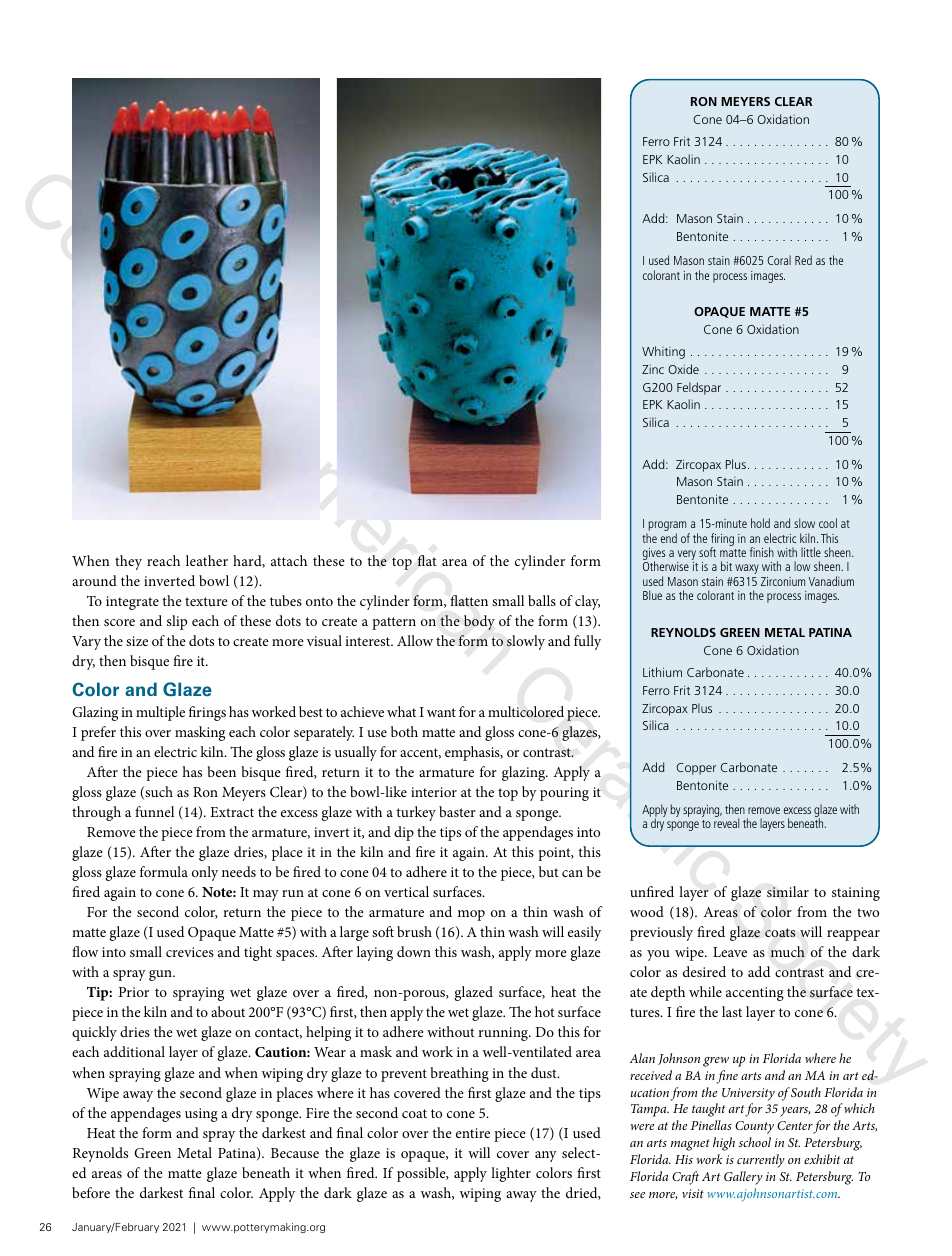 The image size is (952, 1256). What do you see at coordinates (479, 622) in the screenshot?
I see `body` at bounding box center [479, 622].
